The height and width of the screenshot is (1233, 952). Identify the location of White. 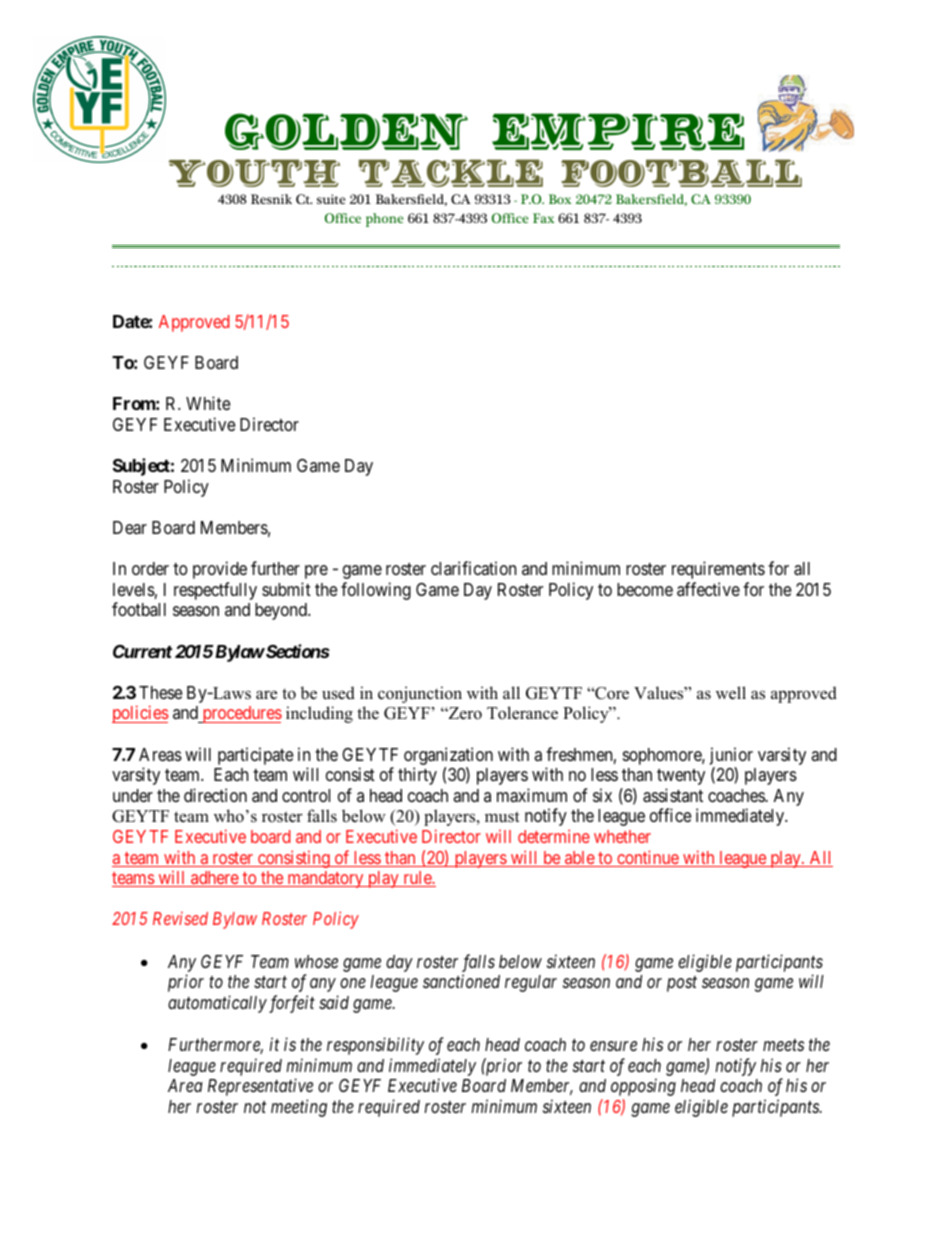
(208, 403).
